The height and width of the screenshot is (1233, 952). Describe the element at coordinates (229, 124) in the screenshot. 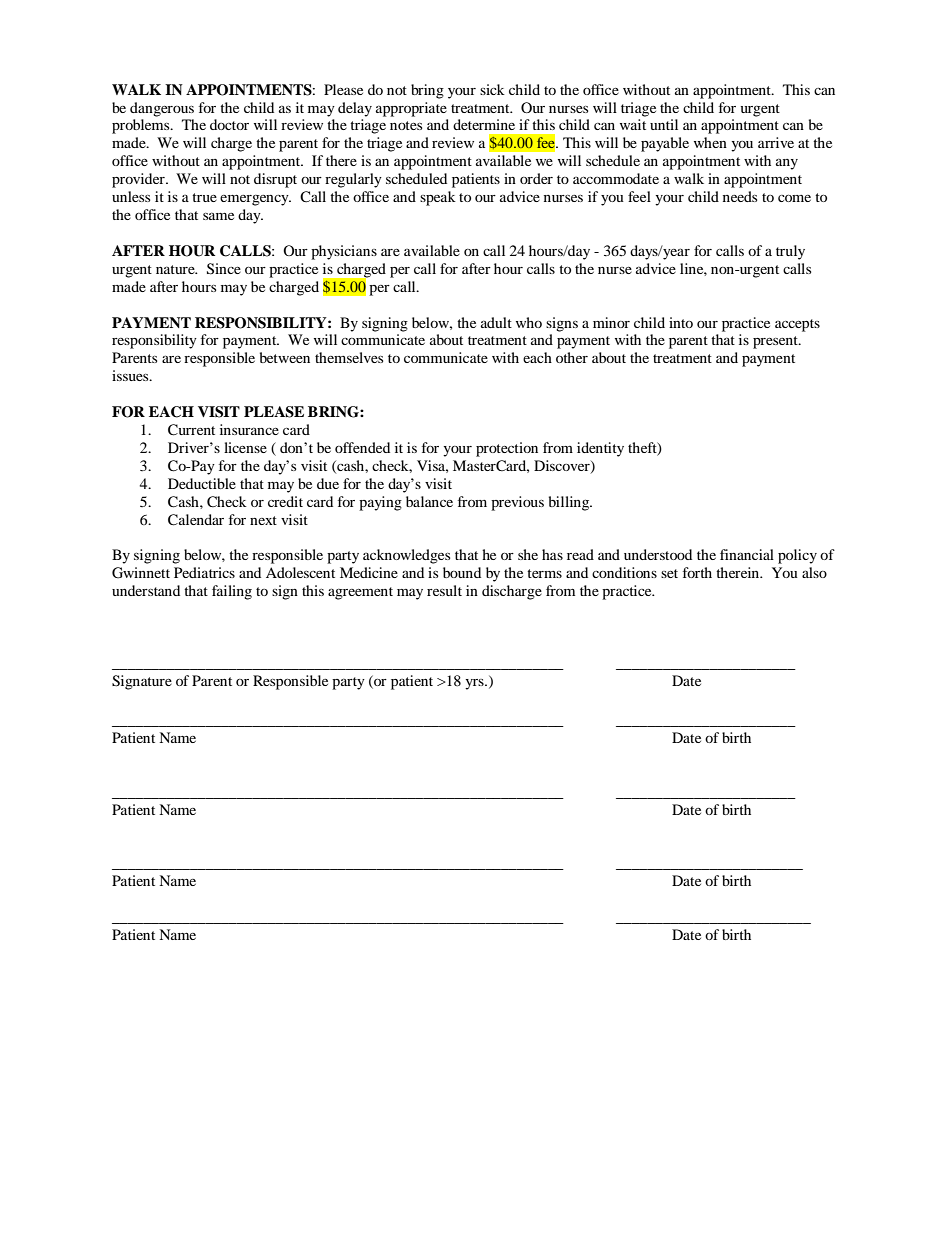

I see `doctor` at that location.
